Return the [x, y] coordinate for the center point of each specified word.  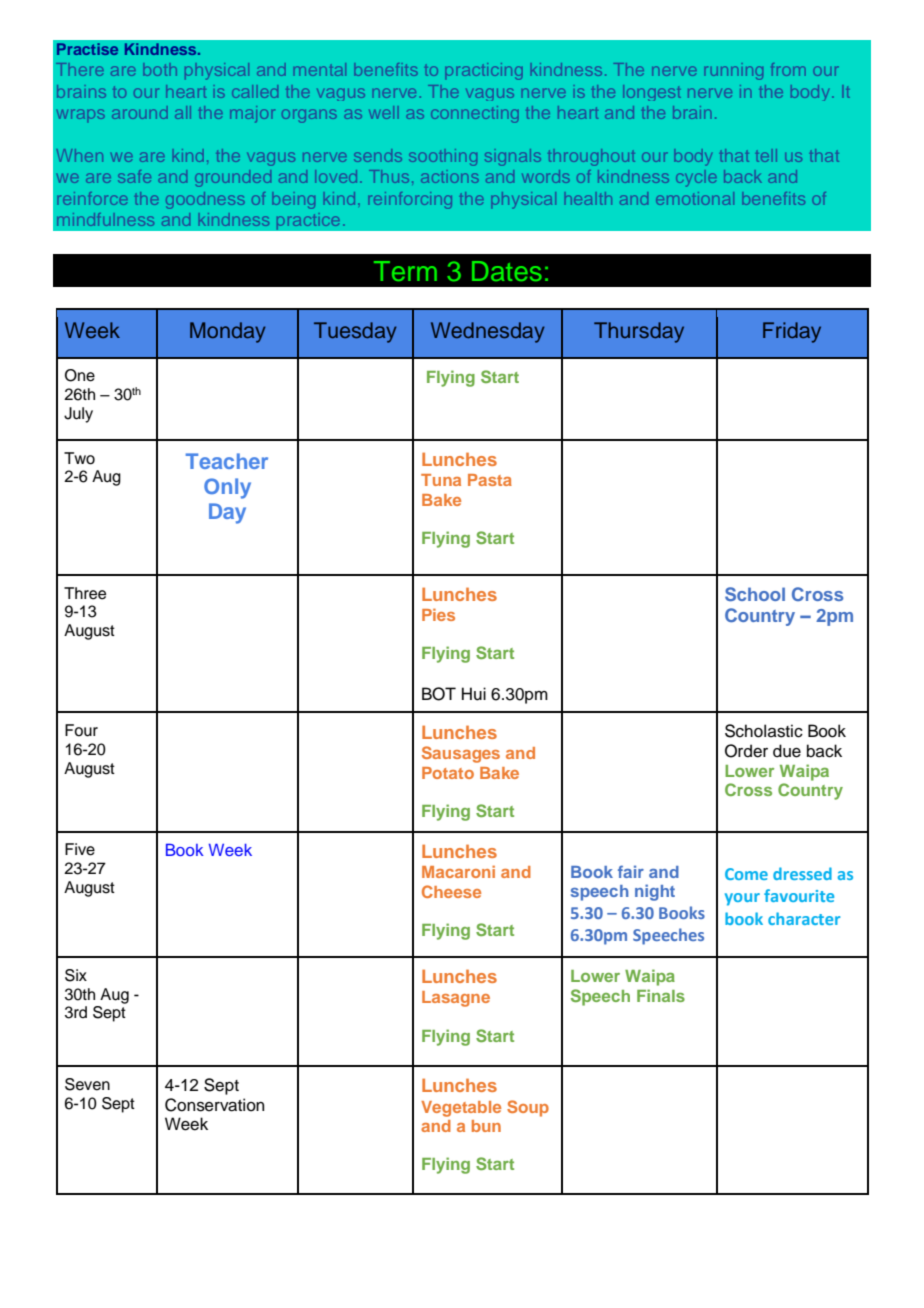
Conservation [214, 1105]
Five [80, 849]
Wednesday [488, 332]
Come [746, 874]
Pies [438, 614]
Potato [448, 773]
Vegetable [461, 1109]
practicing [484, 71]
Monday [228, 332]
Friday [792, 332]
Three [85, 593]
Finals [661, 995]
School [755, 594]
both [160, 69]
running [733, 71]
